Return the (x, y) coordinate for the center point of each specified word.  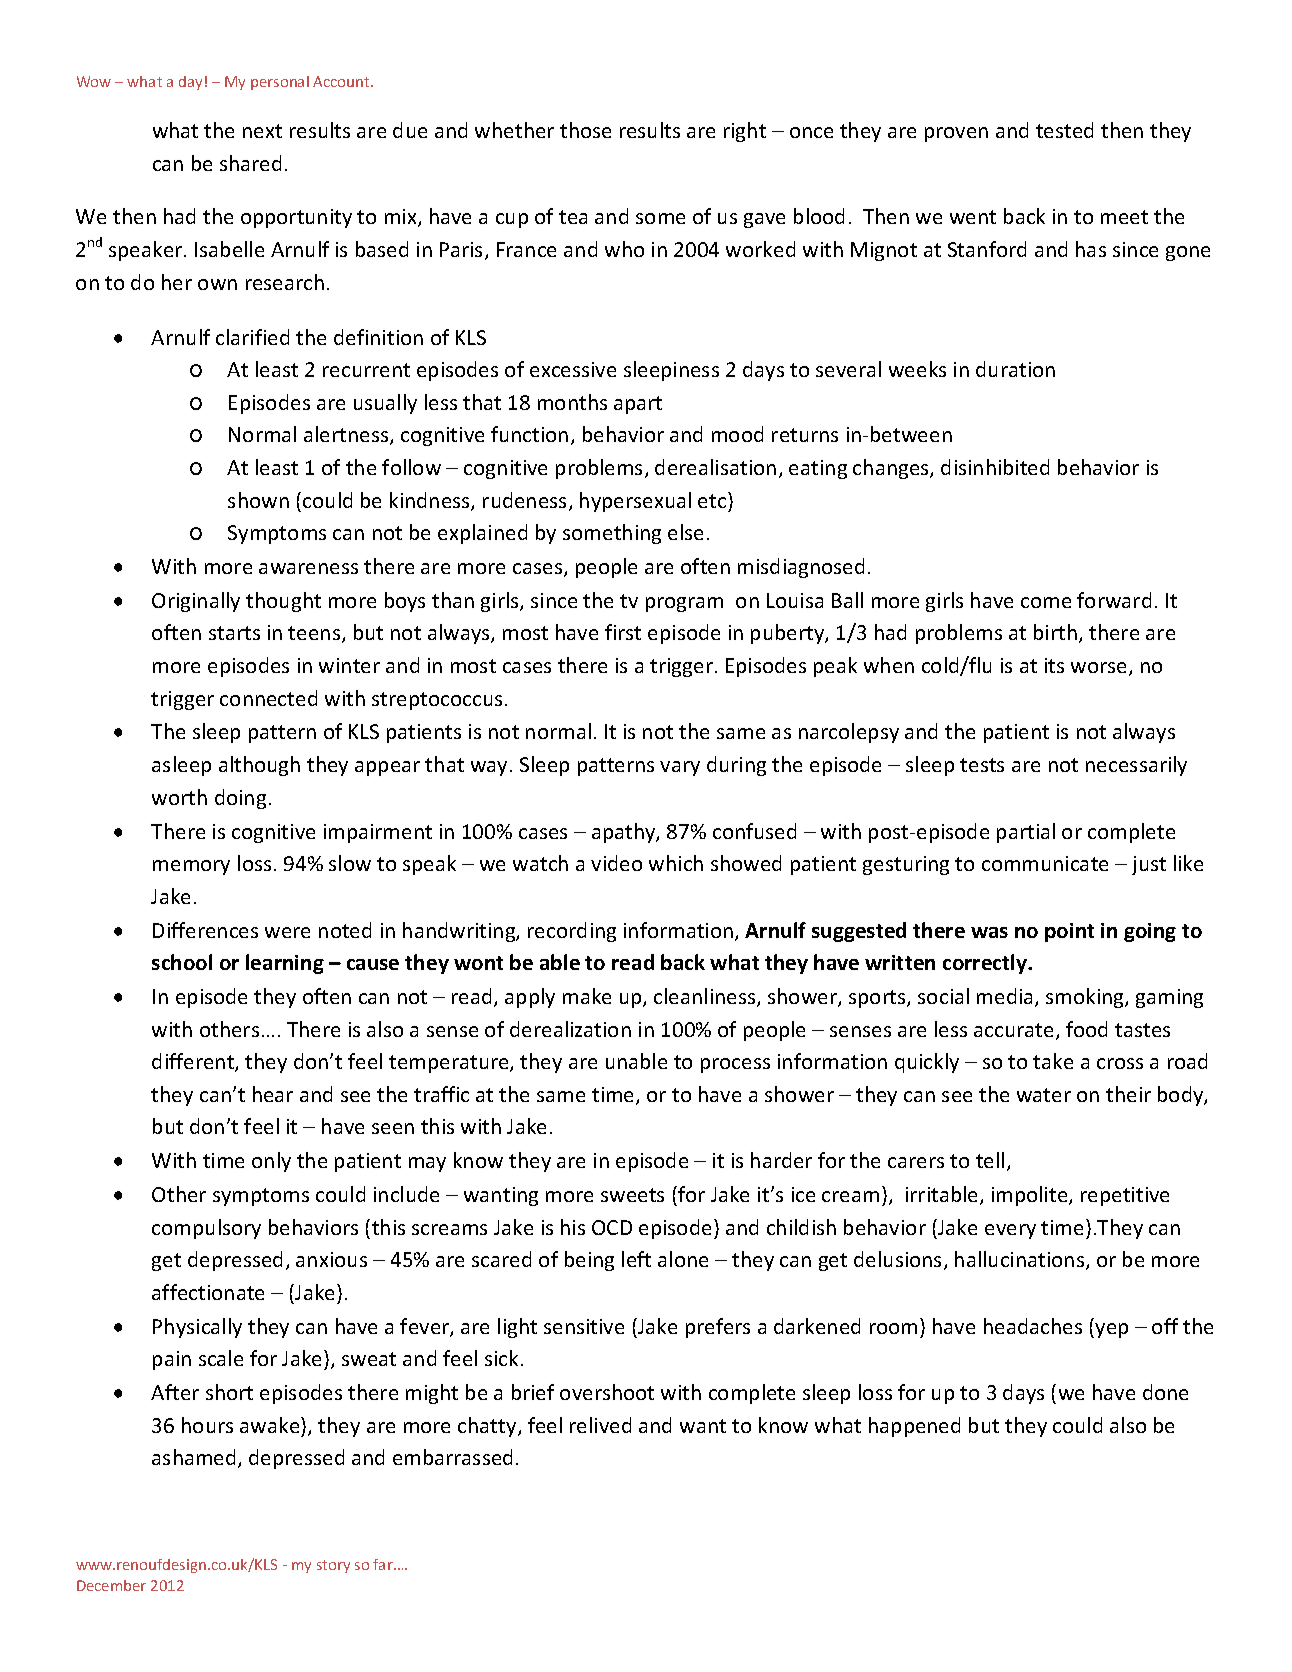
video (616, 863)
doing (240, 799)
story (333, 1566)
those (585, 130)
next (262, 131)
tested (1064, 130)
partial (1026, 833)
